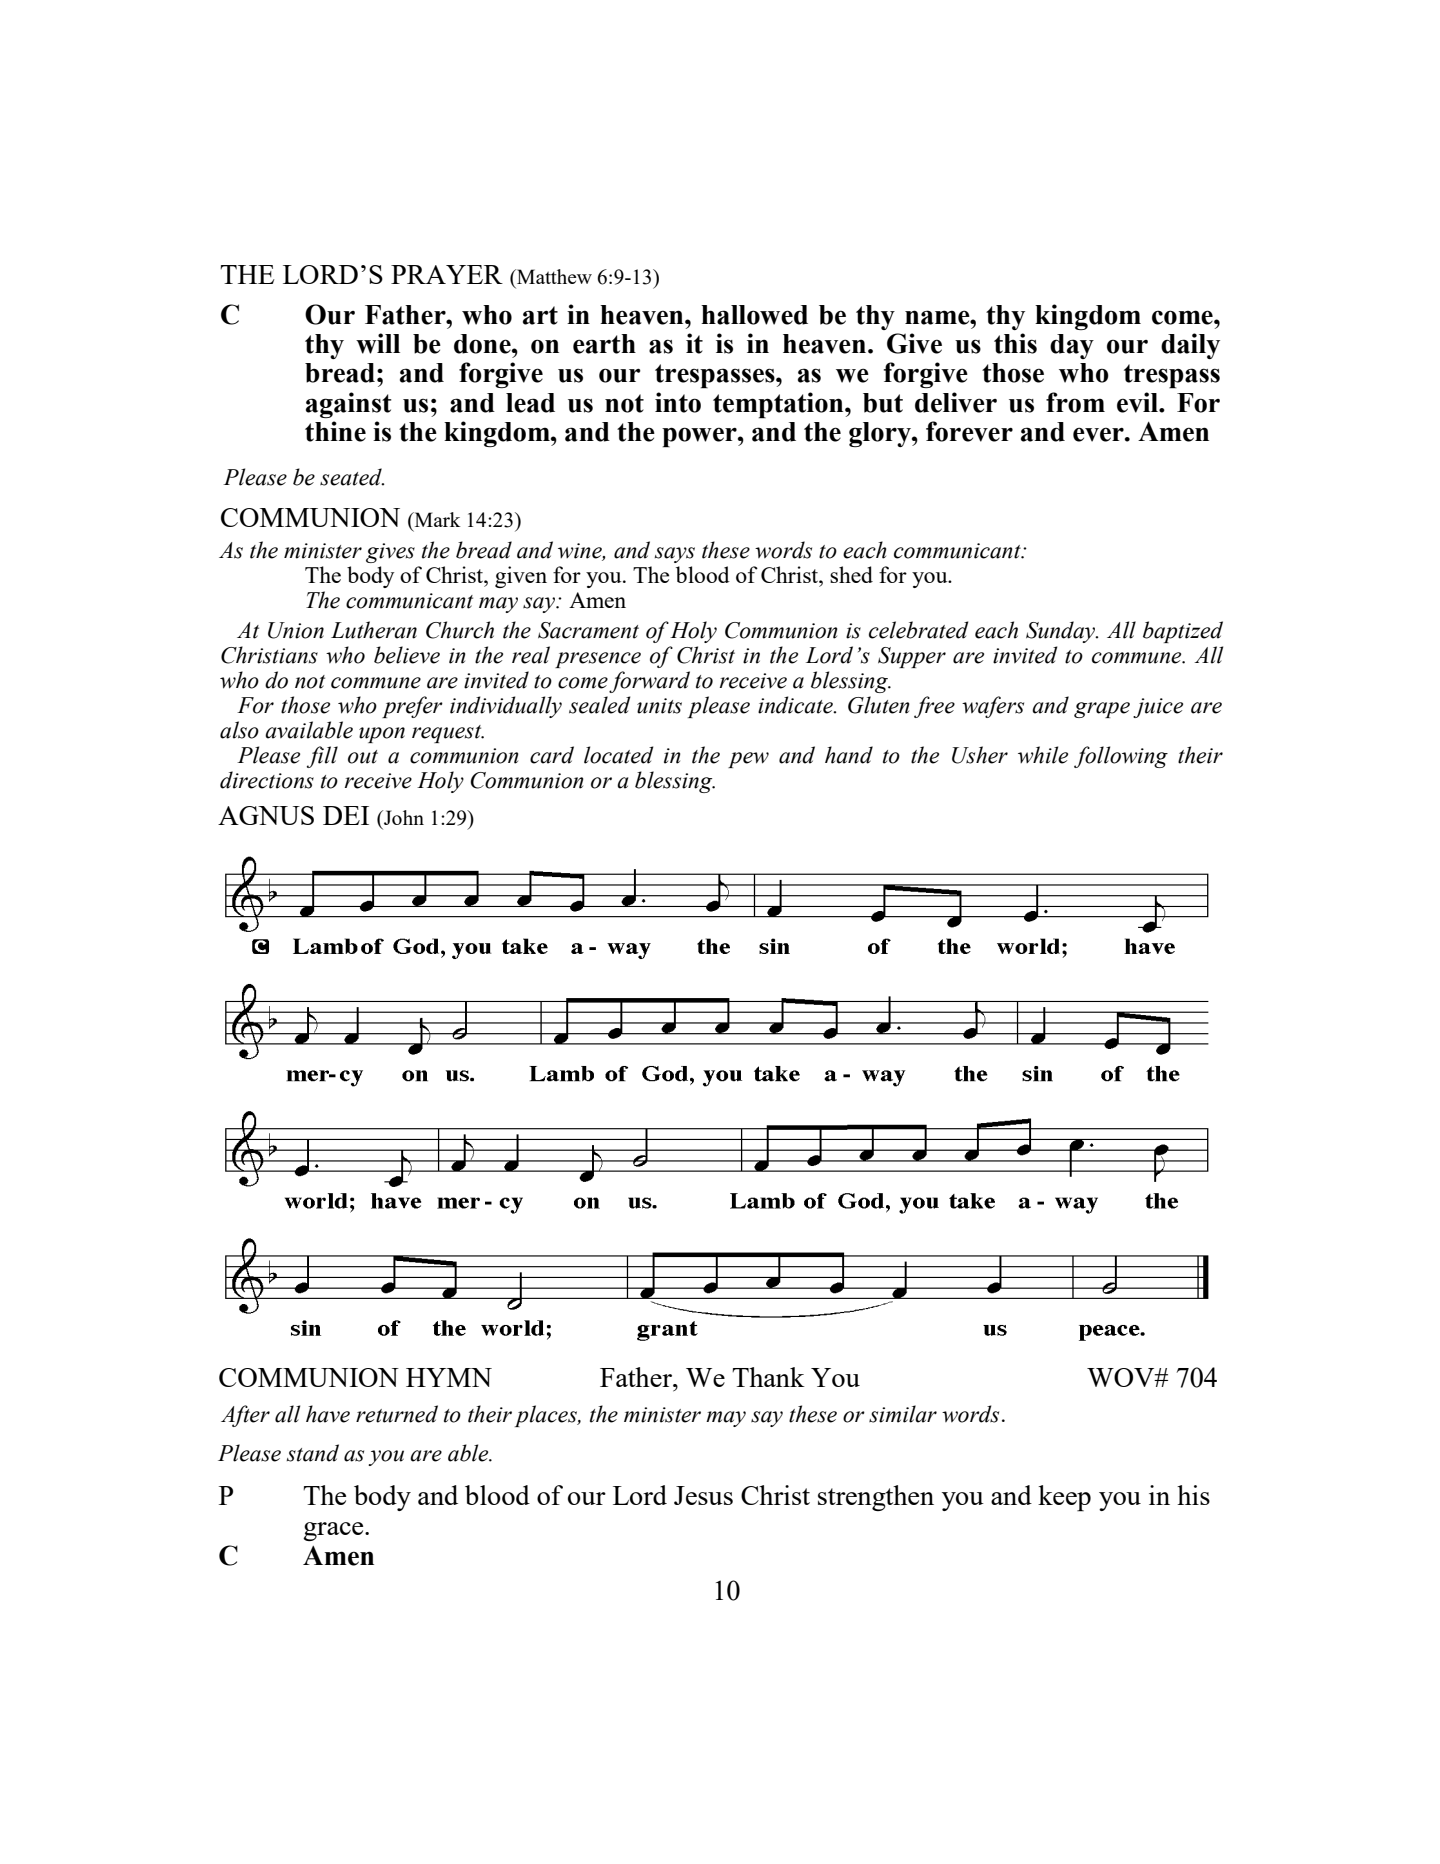 The image size is (1440, 1864). I want to click on units, so click(659, 706).
